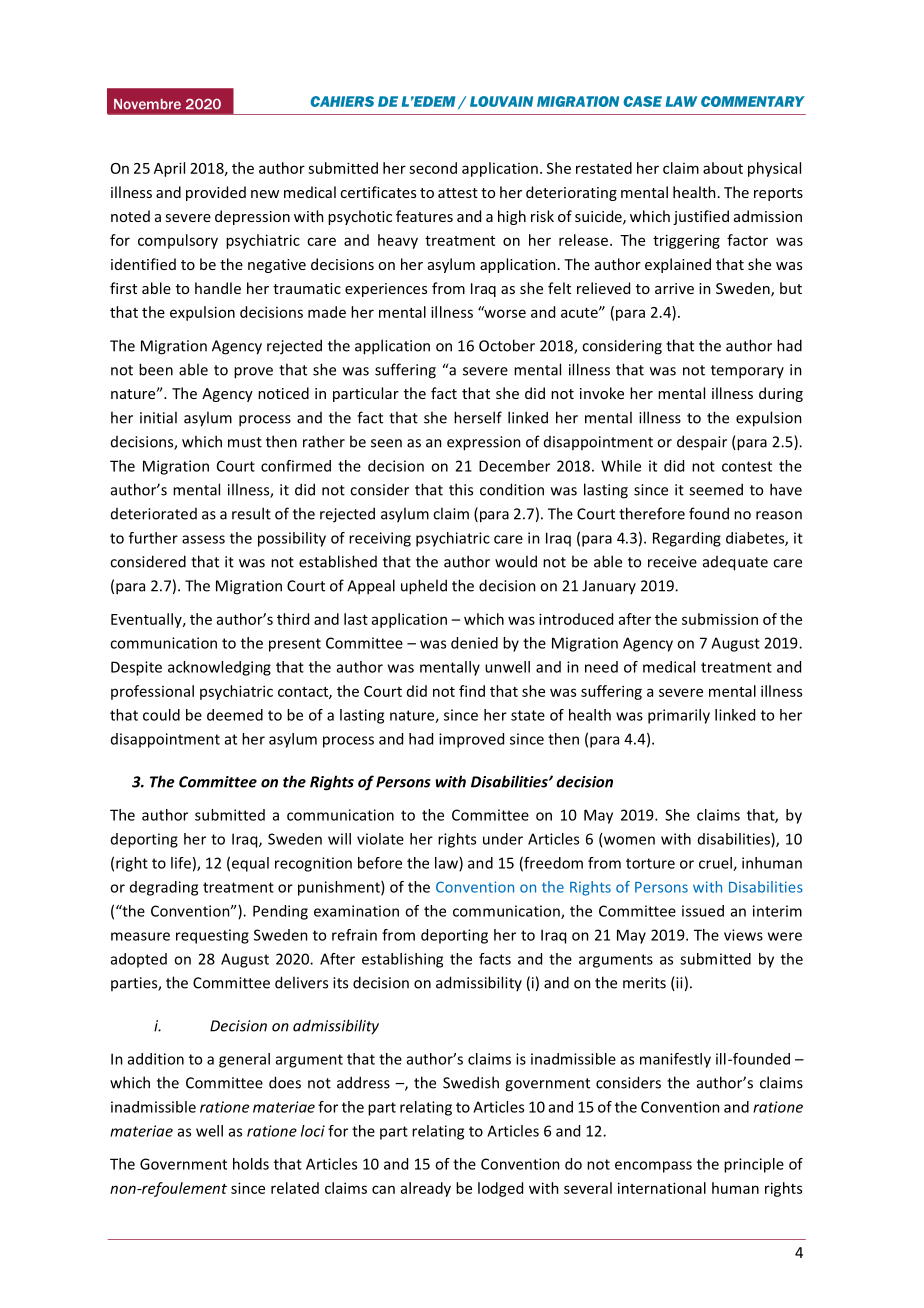  What do you see at coordinates (716, 489) in the screenshot?
I see `seemed` at bounding box center [716, 489].
